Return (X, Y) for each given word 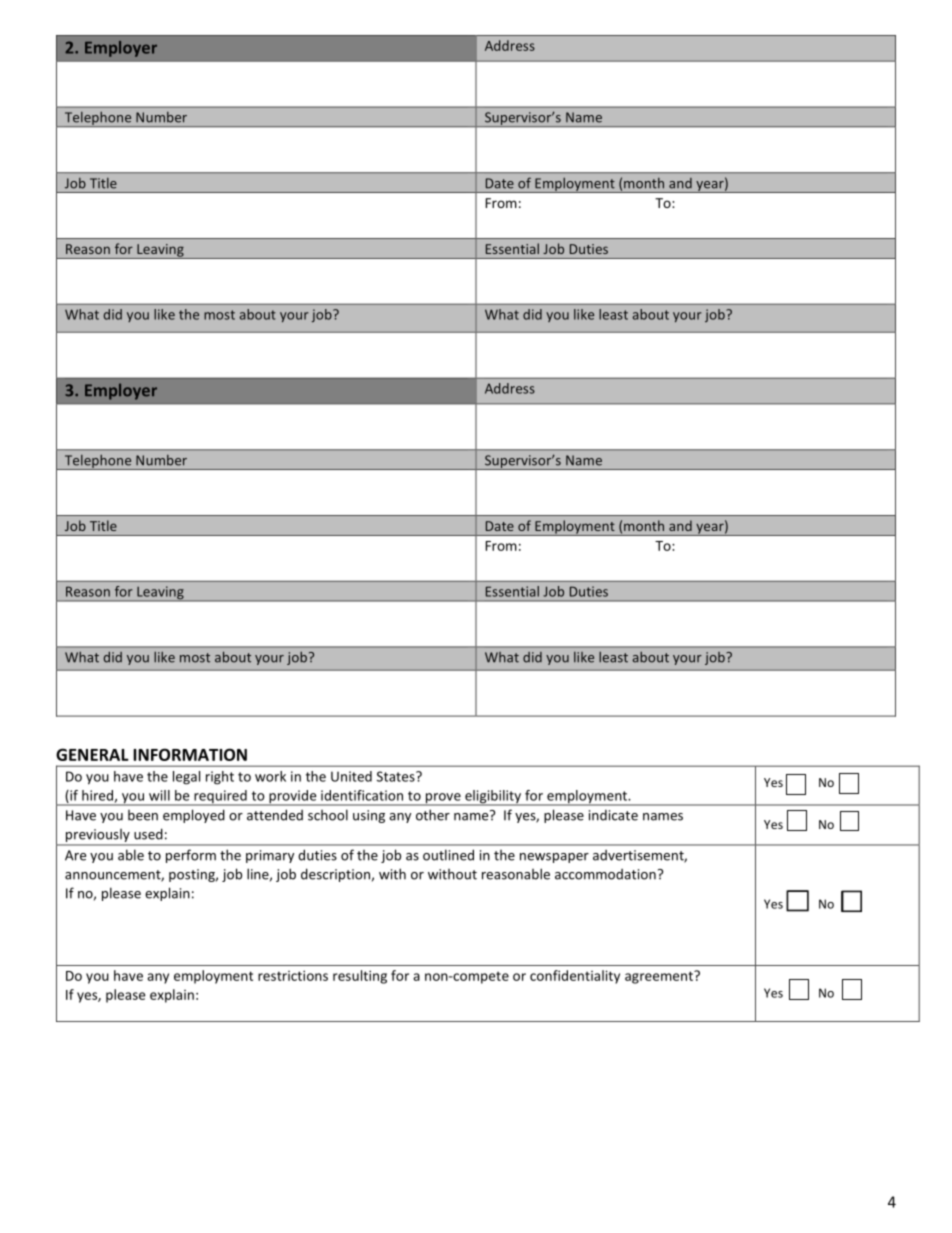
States (397, 776)
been (143, 815)
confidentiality (575, 977)
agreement (660, 977)
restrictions (293, 975)
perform (191, 856)
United (351, 776)
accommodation (605, 874)
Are (75, 855)
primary (270, 856)
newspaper (554, 858)
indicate (613, 815)
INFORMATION (190, 754)
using (369, 816)
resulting (360, 977)
